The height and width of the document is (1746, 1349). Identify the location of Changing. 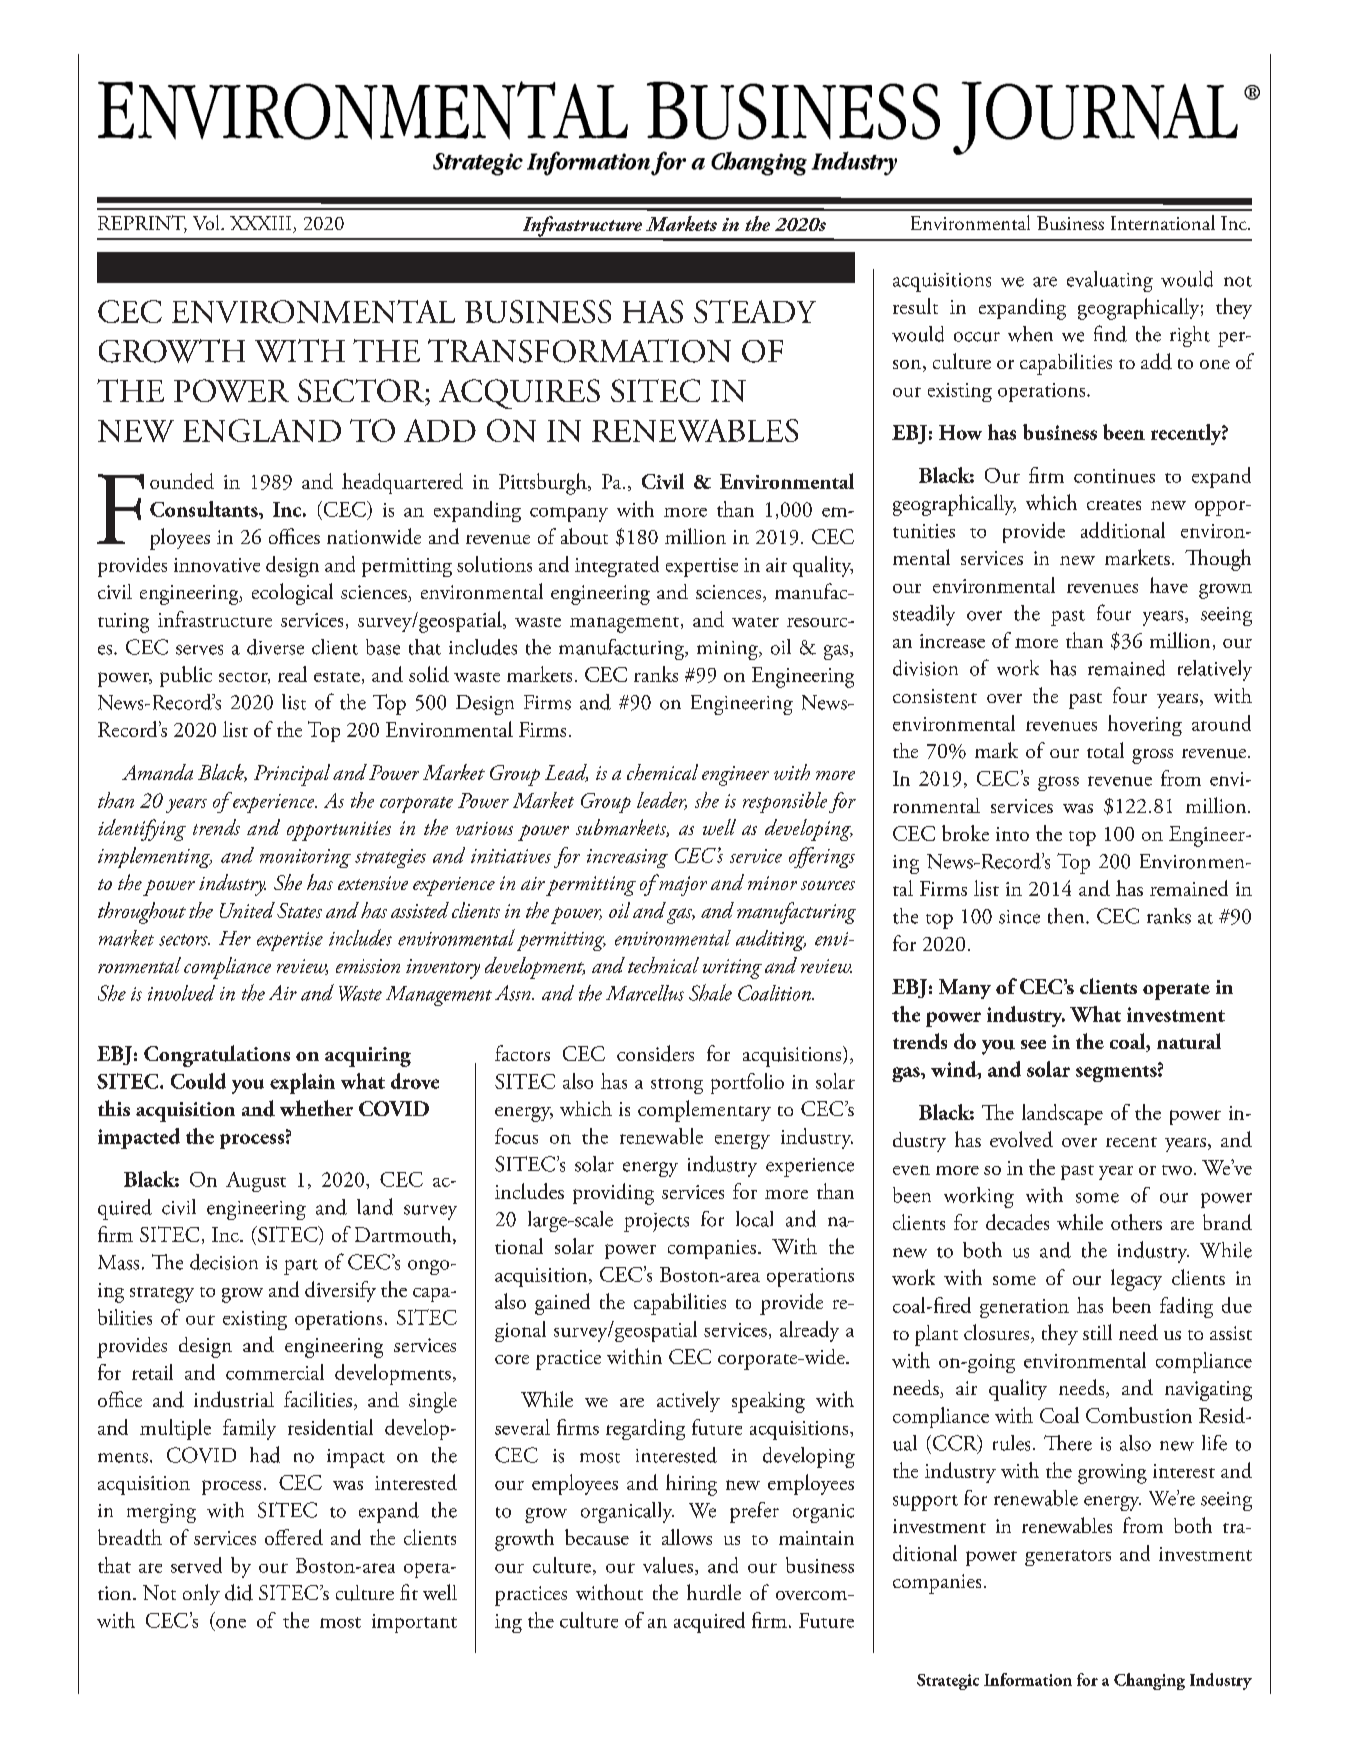
(1149, 1681).
